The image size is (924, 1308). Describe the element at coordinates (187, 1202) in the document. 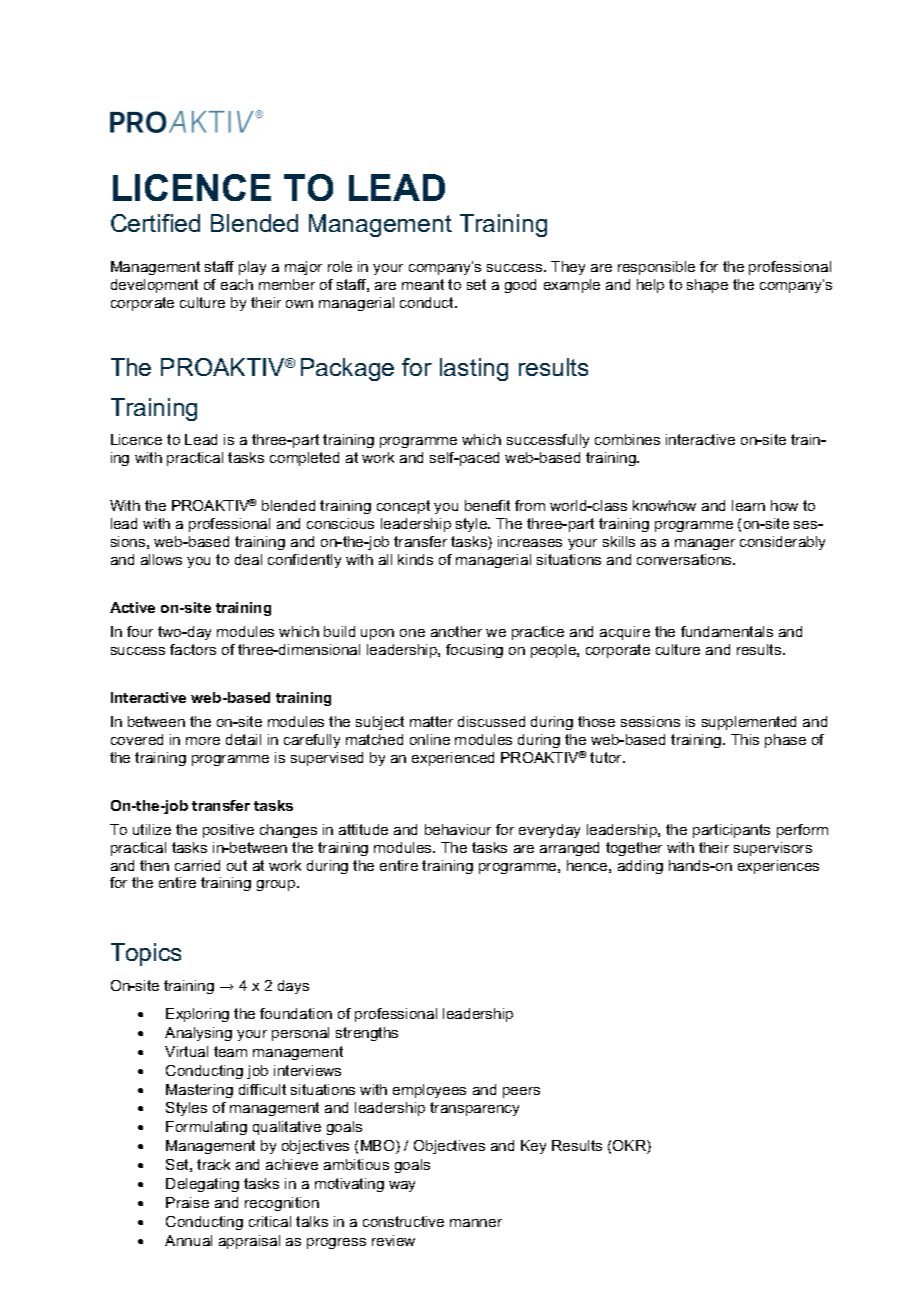

I see `Praise` at that location.
